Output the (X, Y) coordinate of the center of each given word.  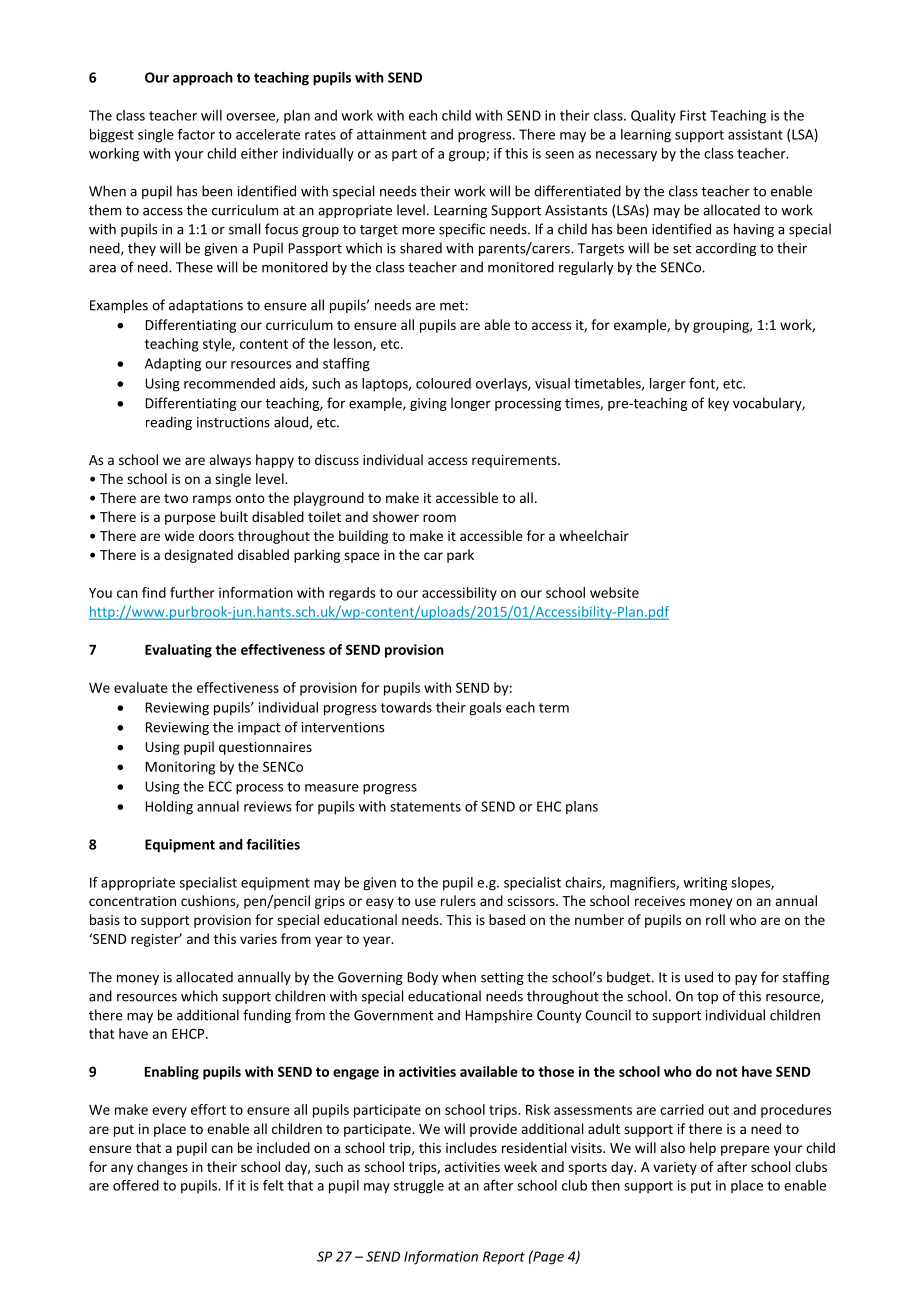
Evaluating (178, 651)
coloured (443, 383)
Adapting (173, 365)
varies (258, 939)
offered (136, 1185)
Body (423, 978)
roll (715, 919)
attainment (391, 134)
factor (196, 134)
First (693, 115)
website (614, 592)
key (718, 404)
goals (485, 709)
